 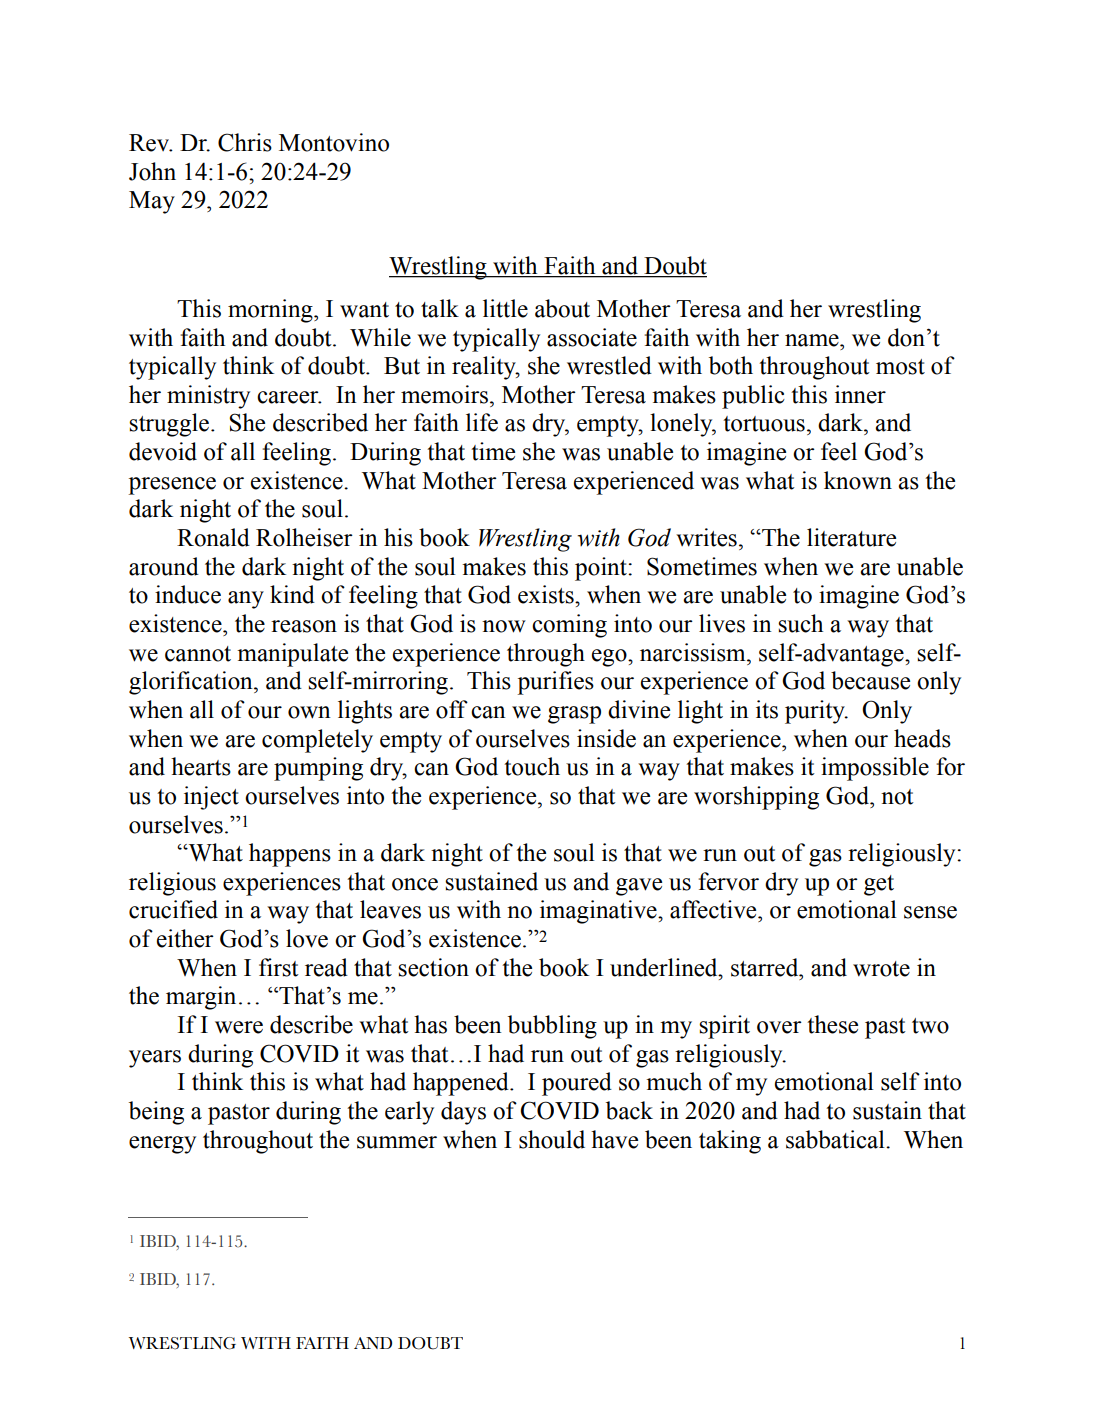 I want to click on because, so click(x=870, y=680).
